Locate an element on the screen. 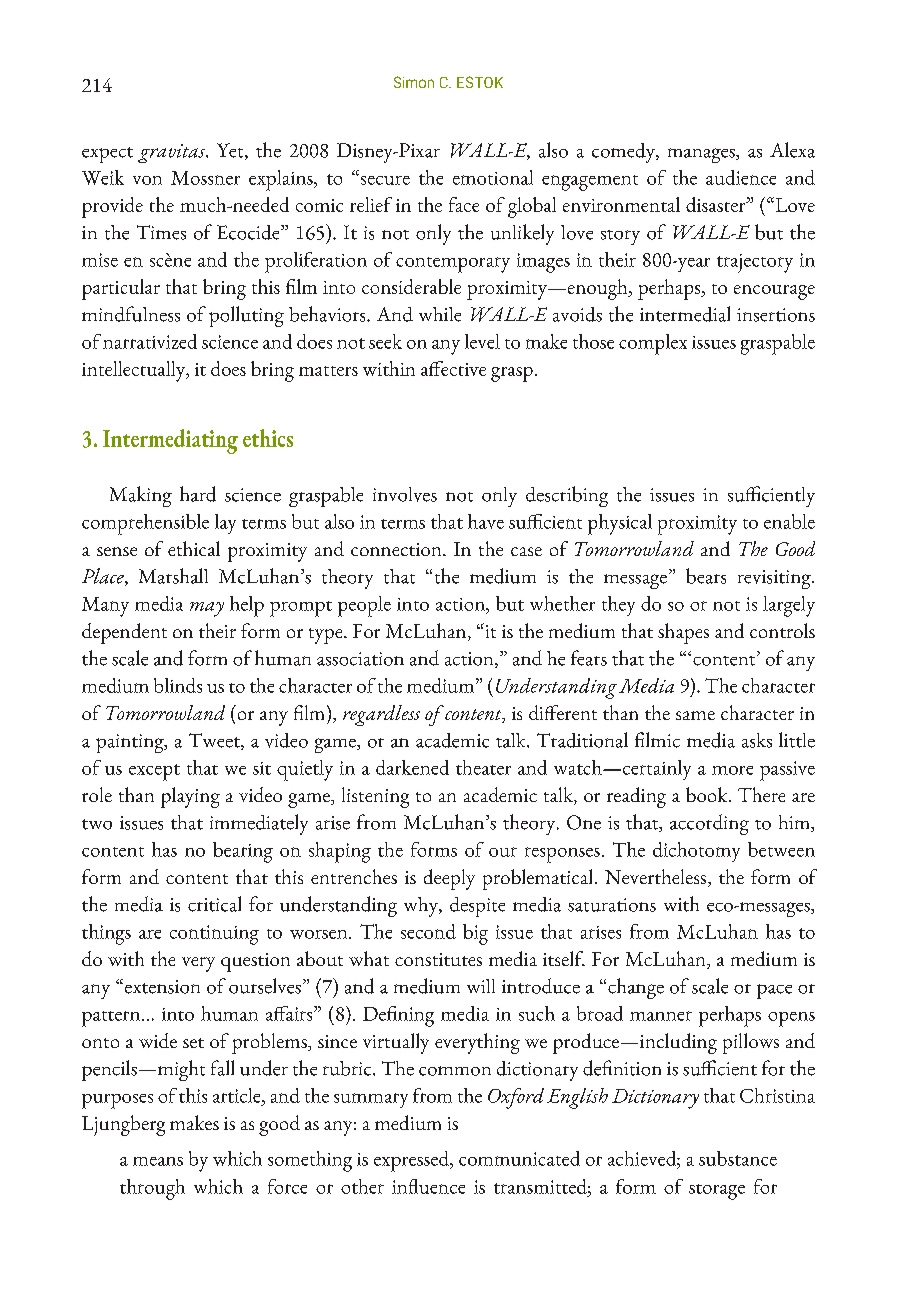  means is located at coordinates (158, 1161).
